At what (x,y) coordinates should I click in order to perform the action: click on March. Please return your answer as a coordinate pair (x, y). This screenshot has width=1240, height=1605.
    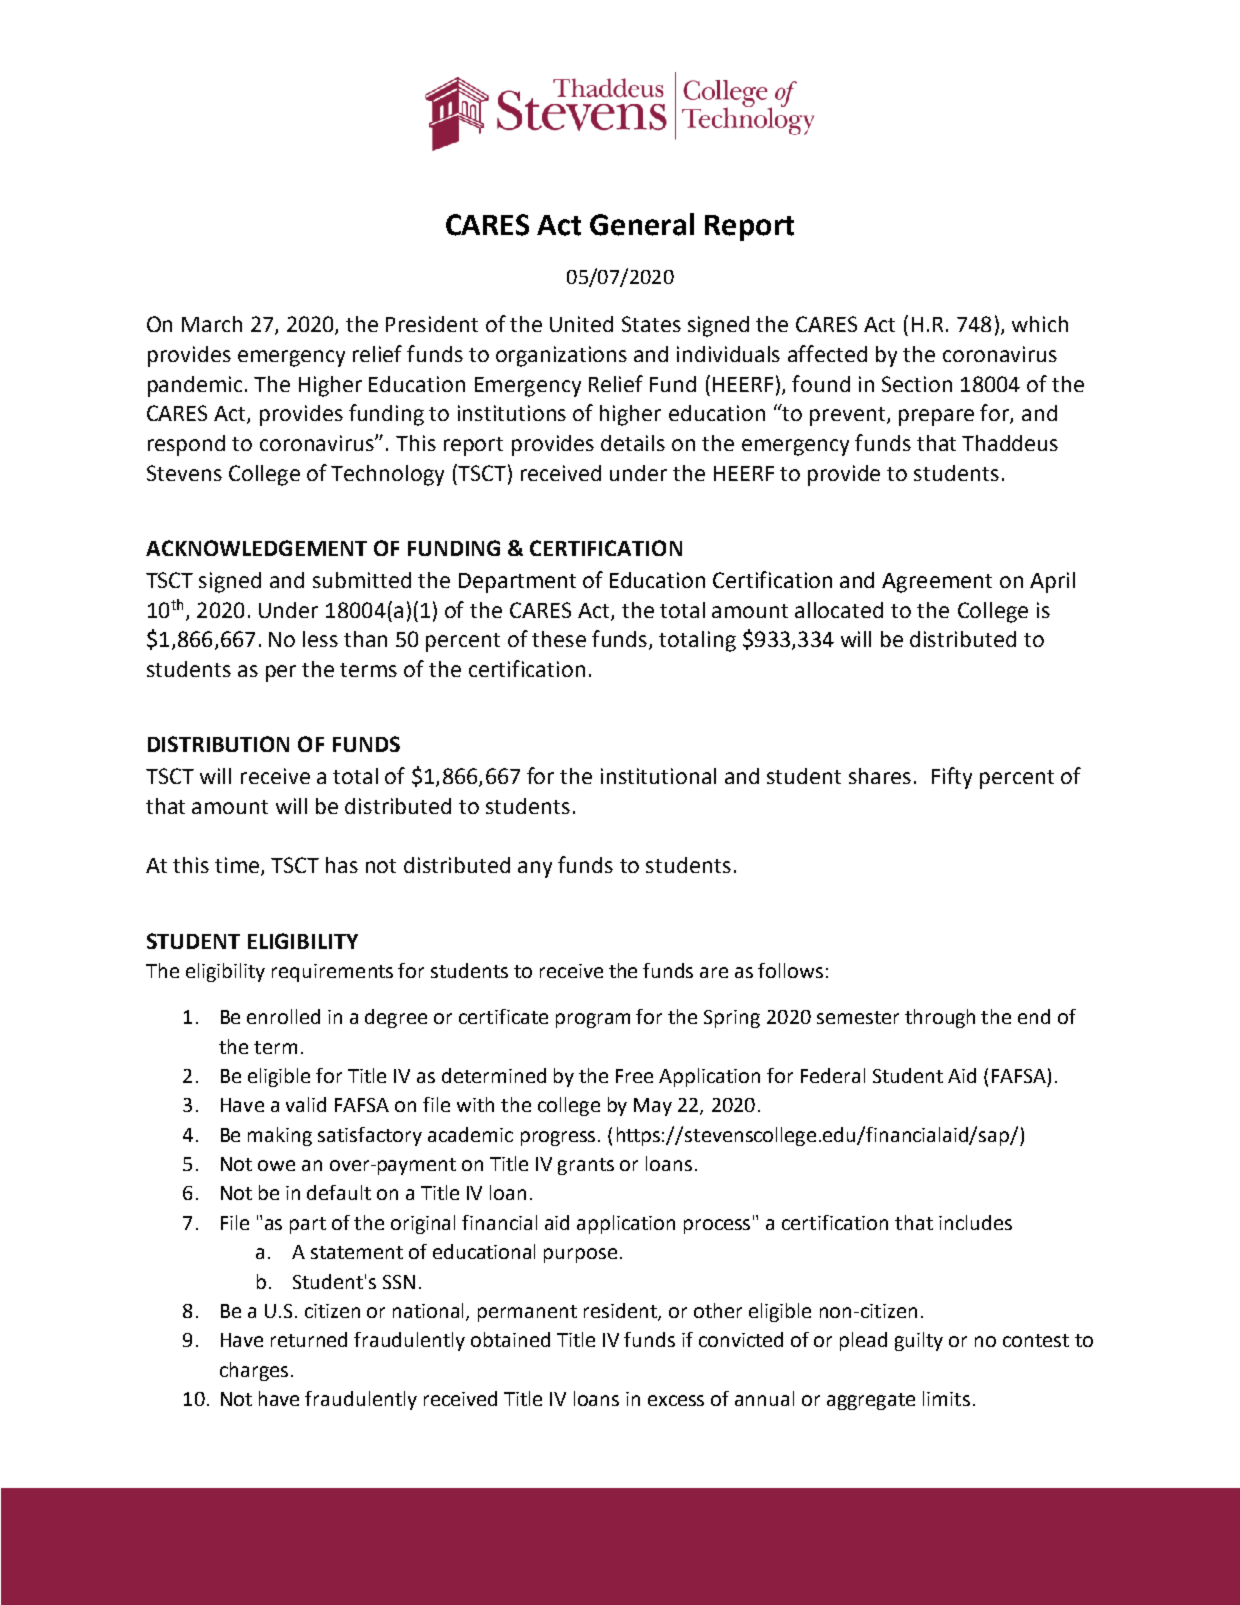
    Looking at the image, I should click on (212, 324).
